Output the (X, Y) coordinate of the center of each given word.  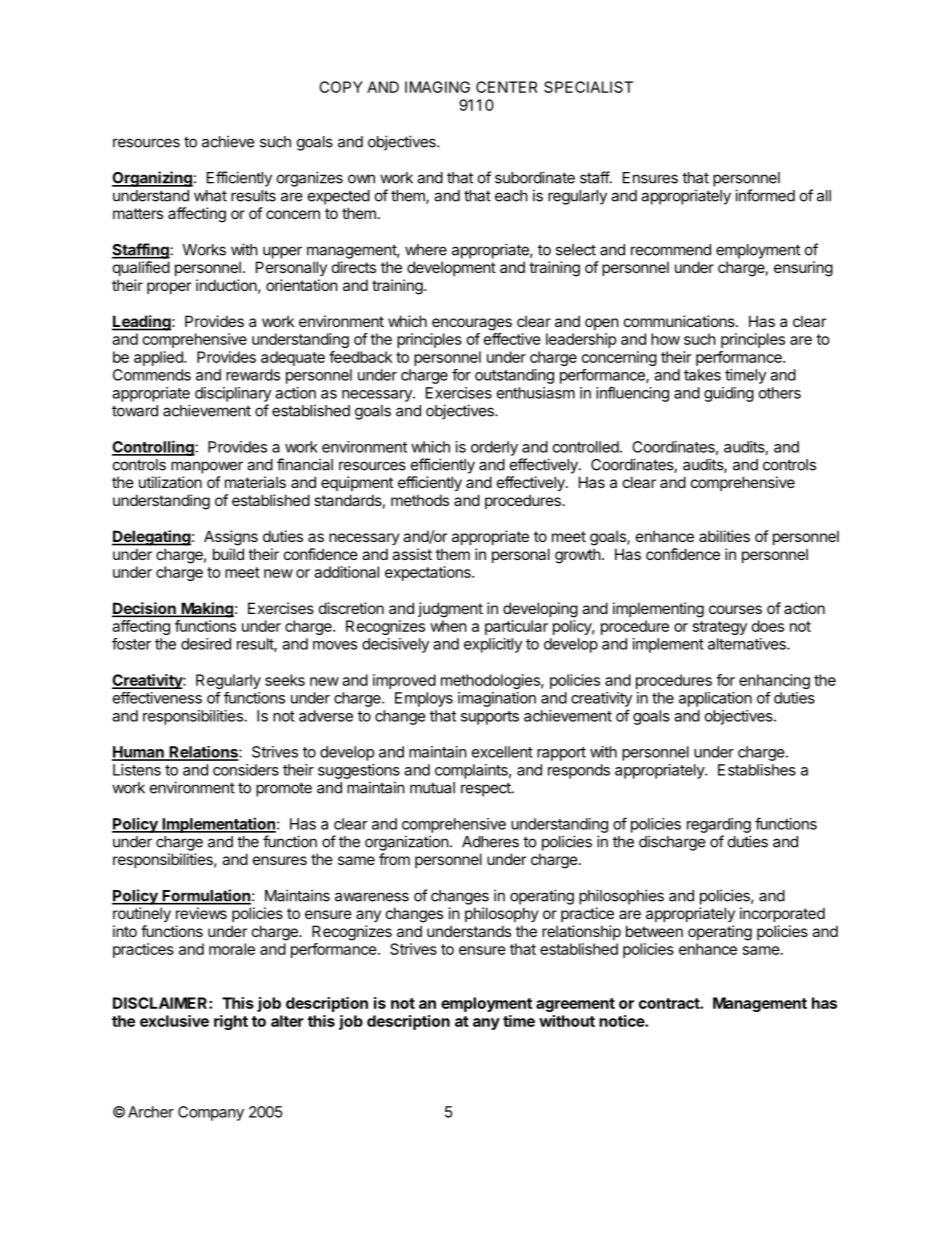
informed (765, 195)
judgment (450, 610)
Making (206, 610)
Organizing (152, 179)
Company (211, 1113)
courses (735, 609)
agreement (575, 1005)
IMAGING (437, 87)
